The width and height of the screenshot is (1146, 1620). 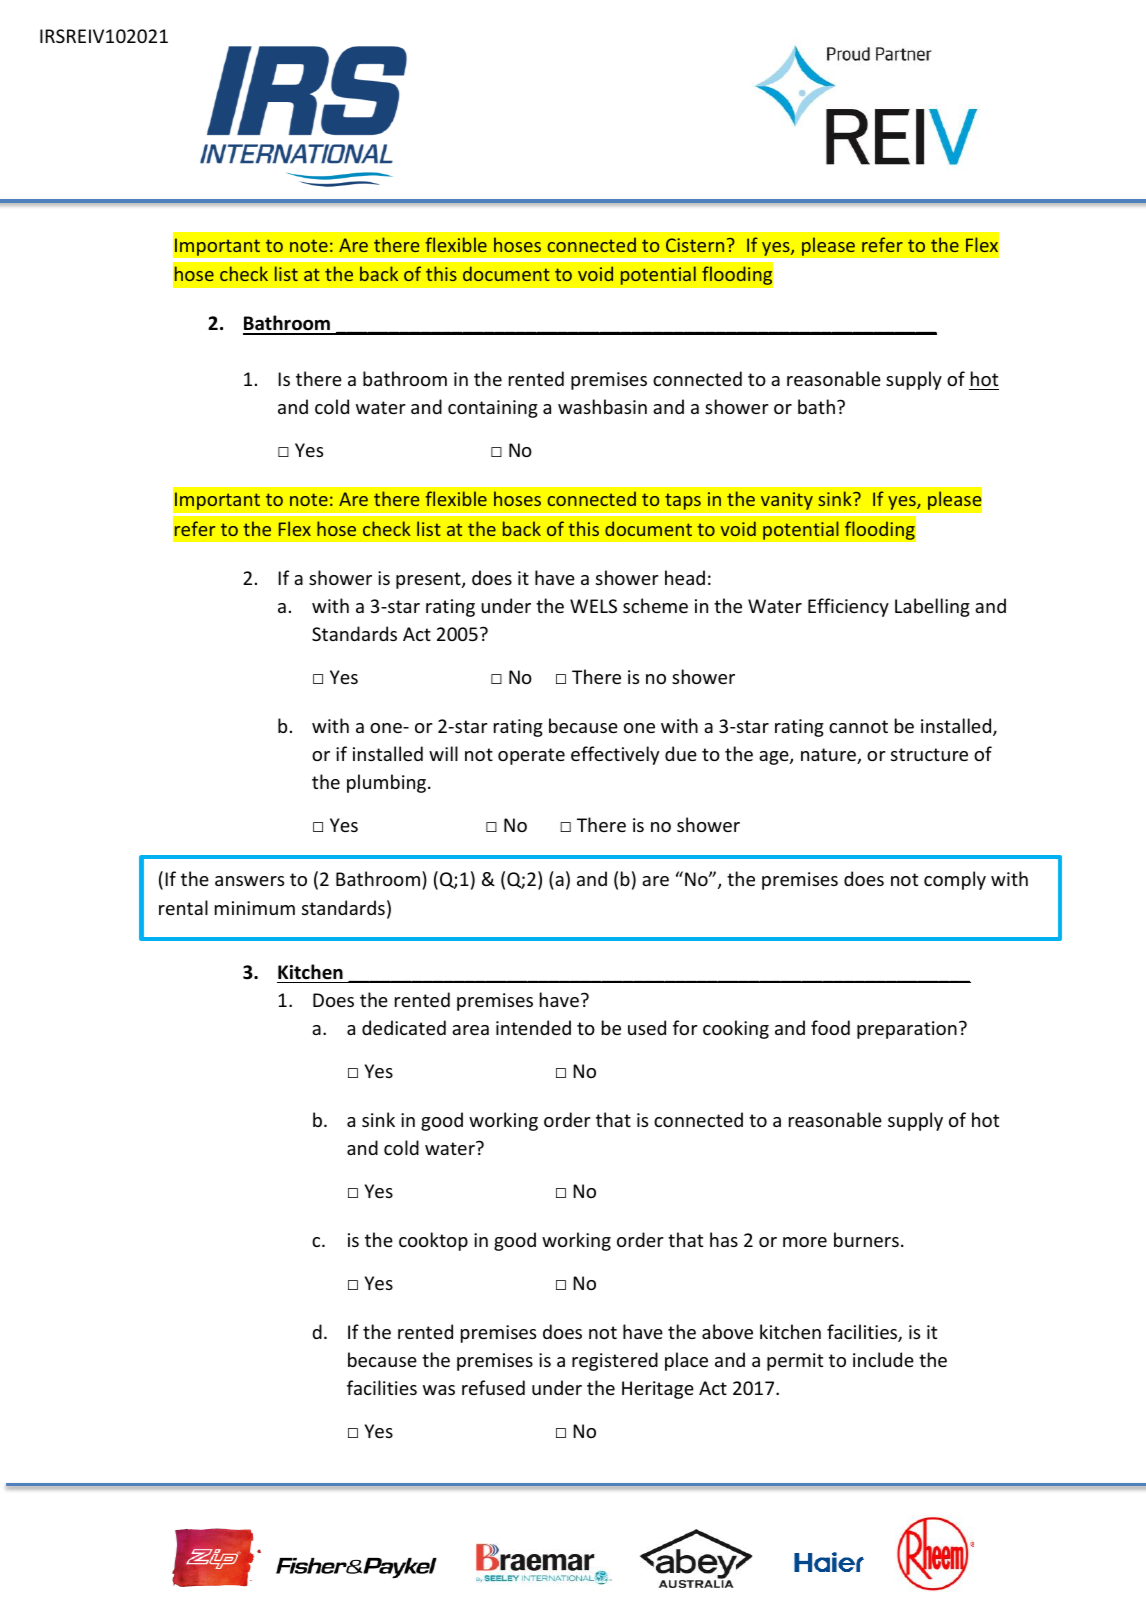 I want to click on cooktop, so click(x=433, y=1241).
